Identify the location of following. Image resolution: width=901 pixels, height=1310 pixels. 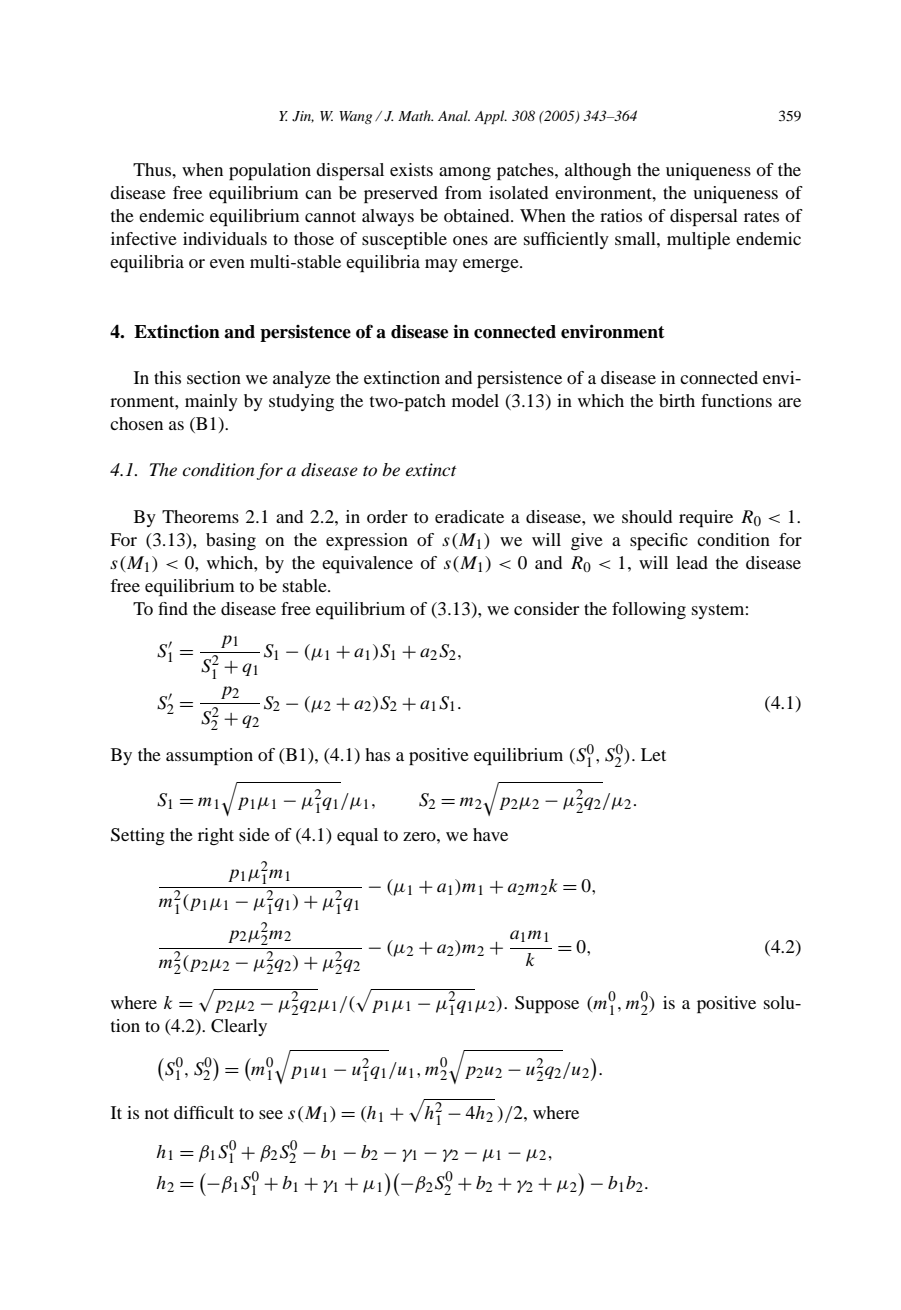
(649, 610).
